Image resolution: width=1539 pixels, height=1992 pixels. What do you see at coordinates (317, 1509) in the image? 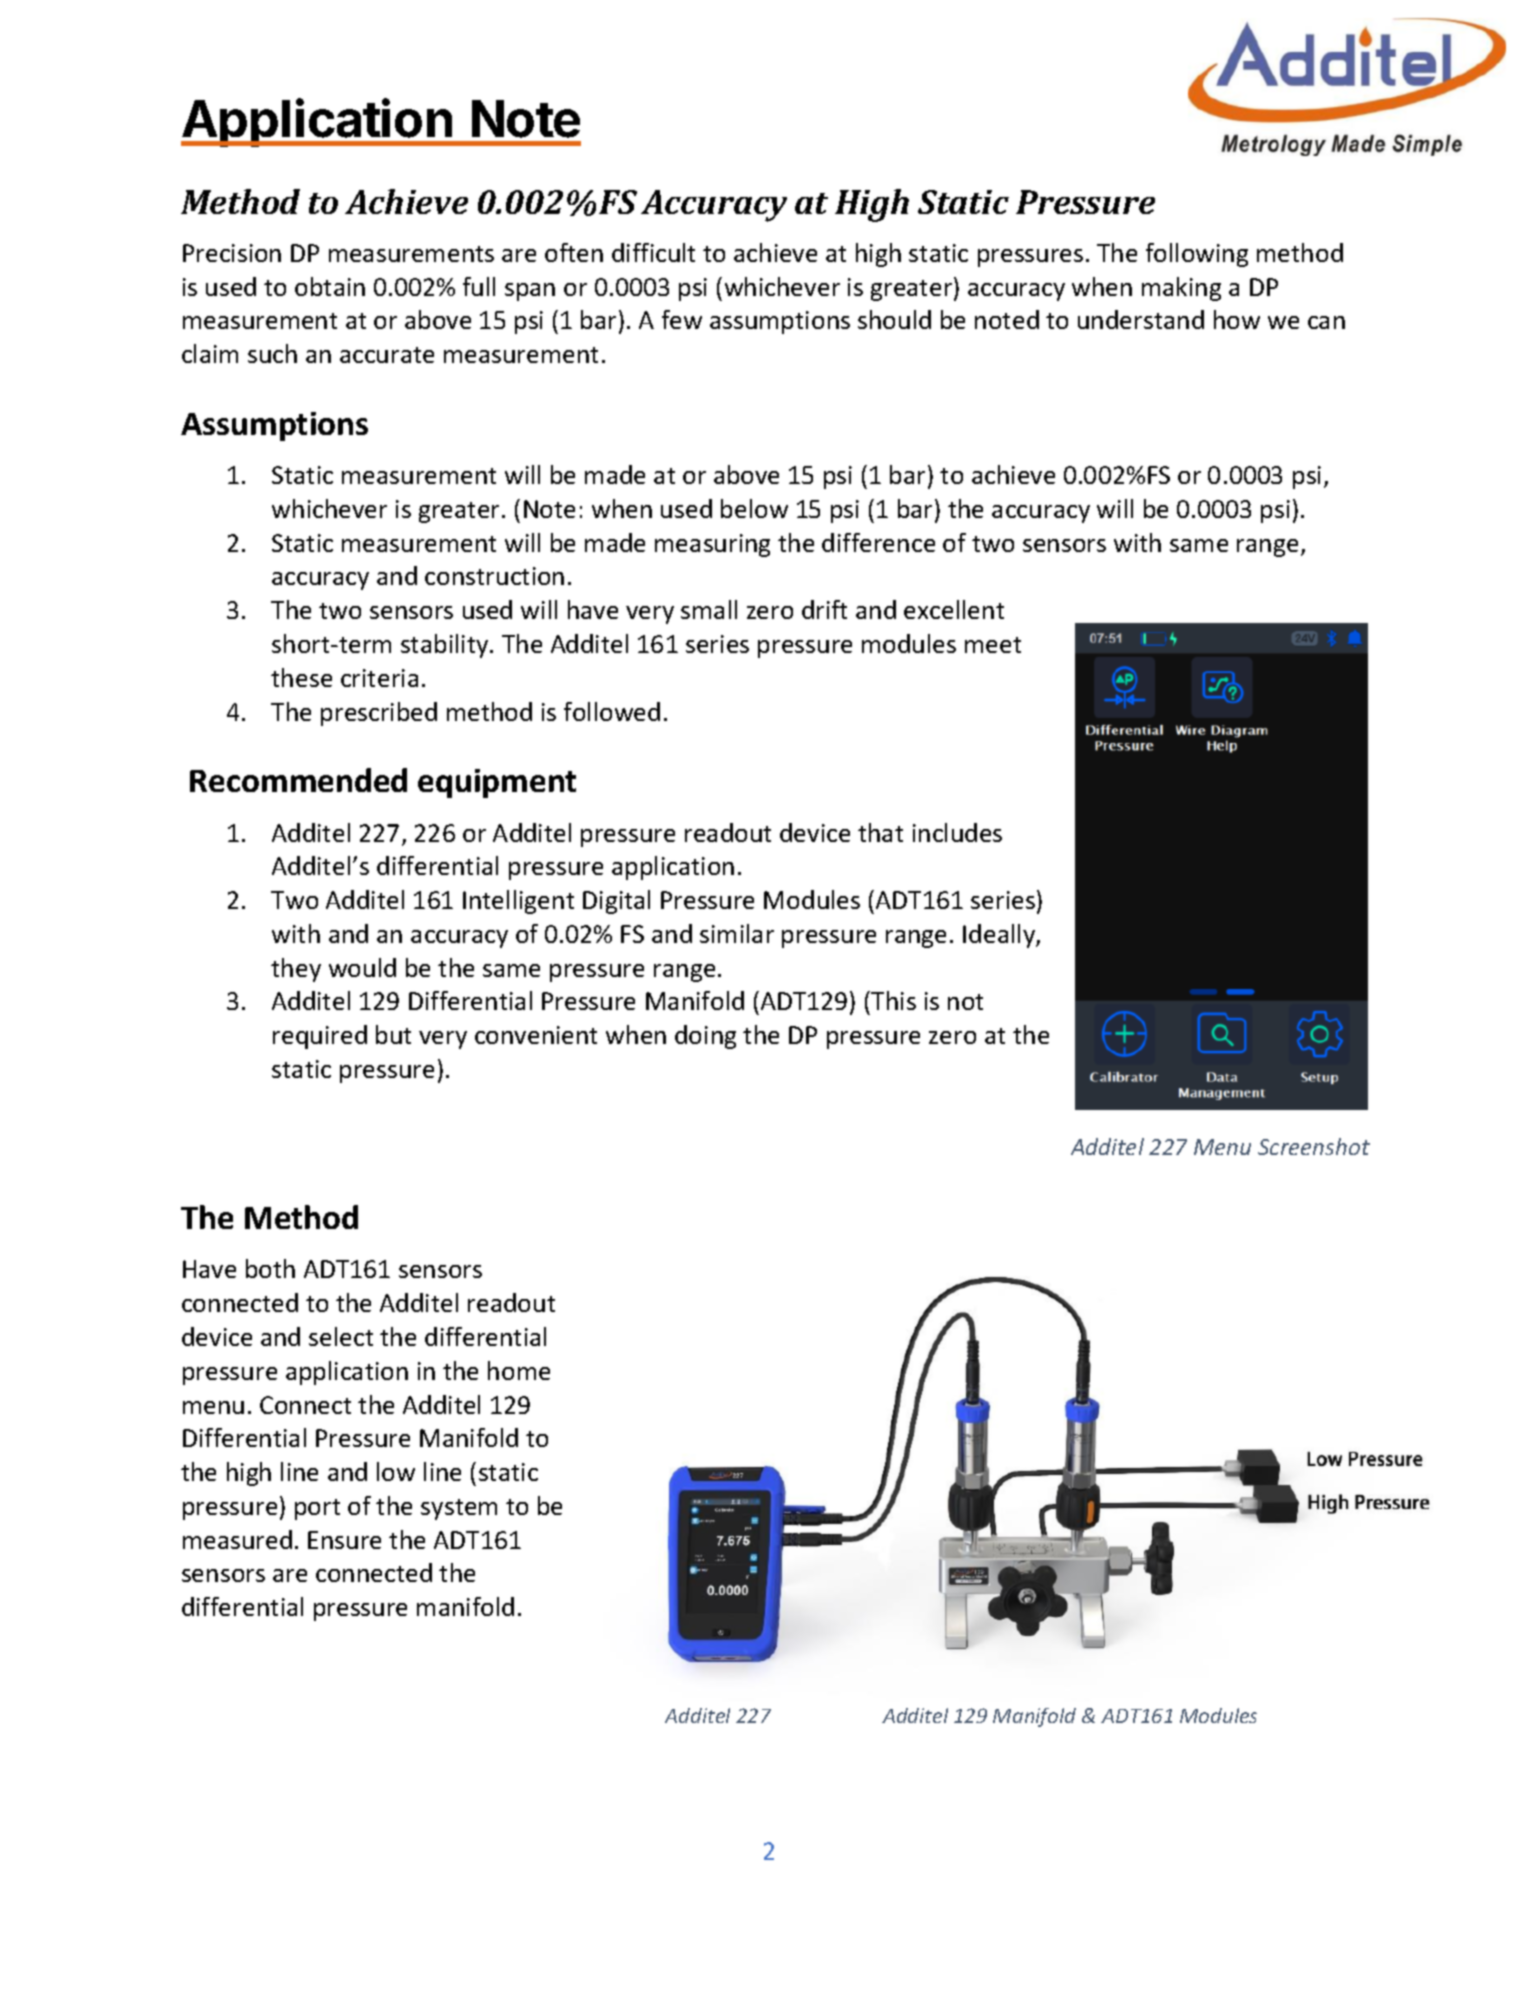
I see `port` at bounding box center [317, 1509].
